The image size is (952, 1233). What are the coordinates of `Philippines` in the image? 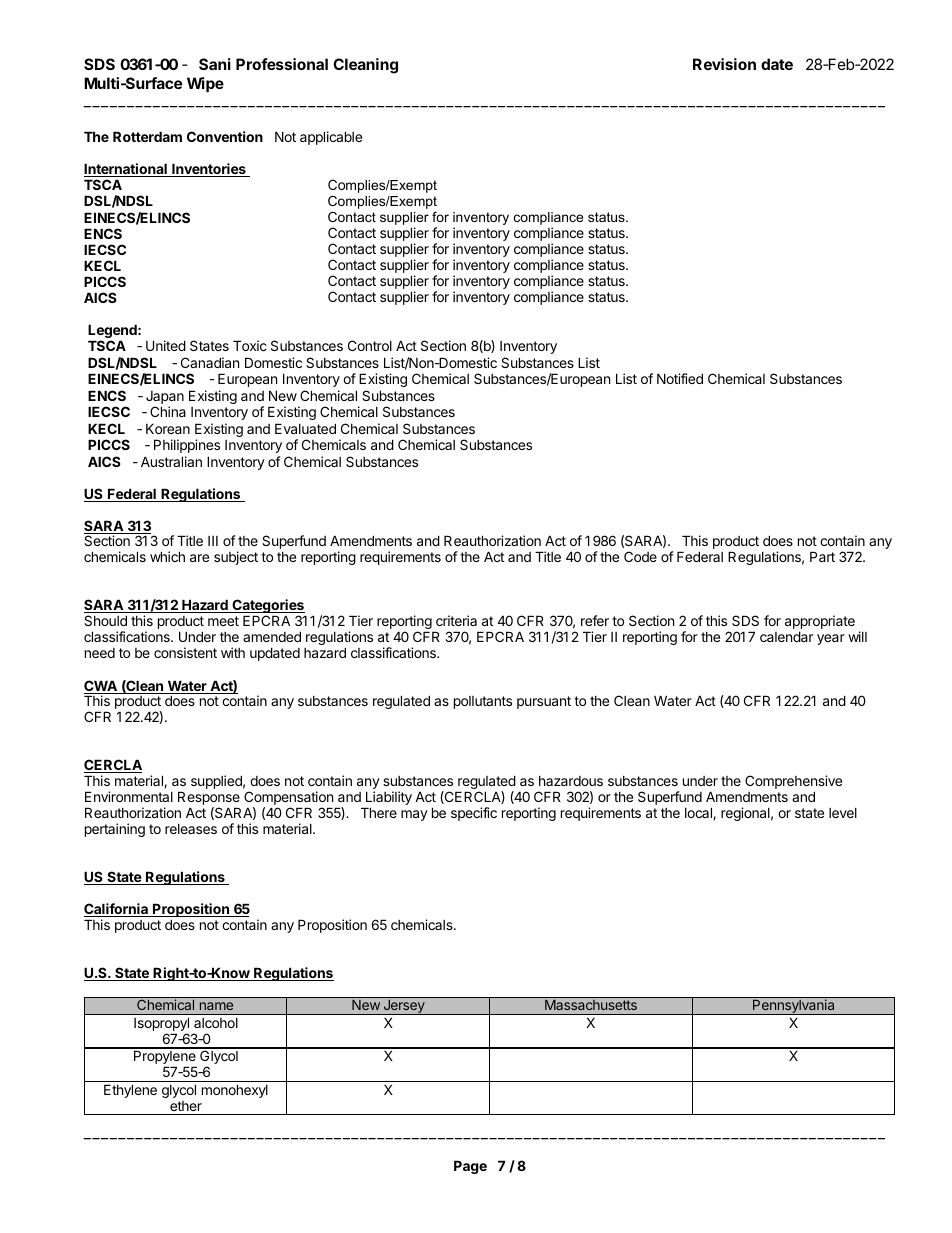 It's located at (187, 446).
